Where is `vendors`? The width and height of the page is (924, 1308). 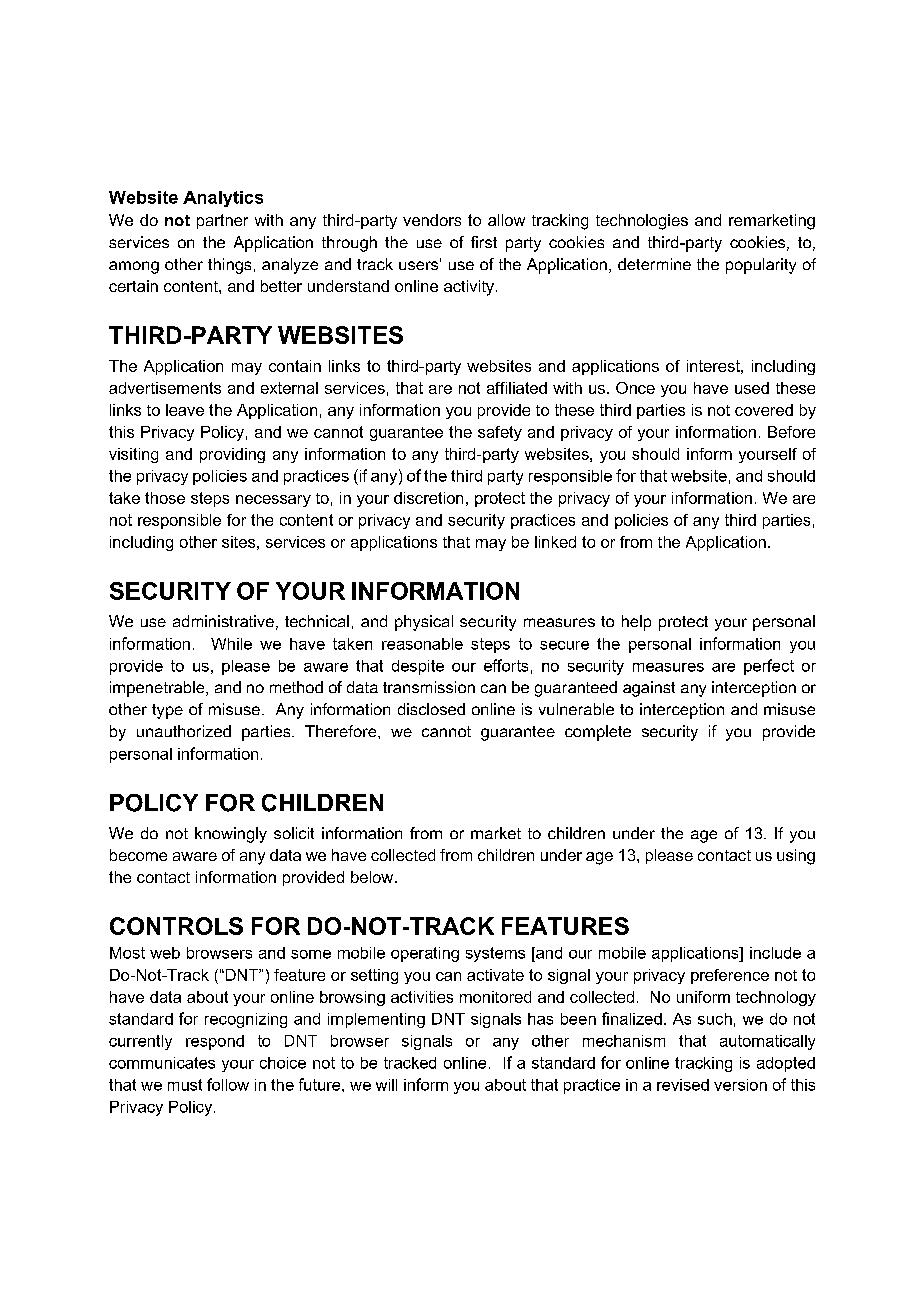
vendors is located at coordinates (432, 220).
